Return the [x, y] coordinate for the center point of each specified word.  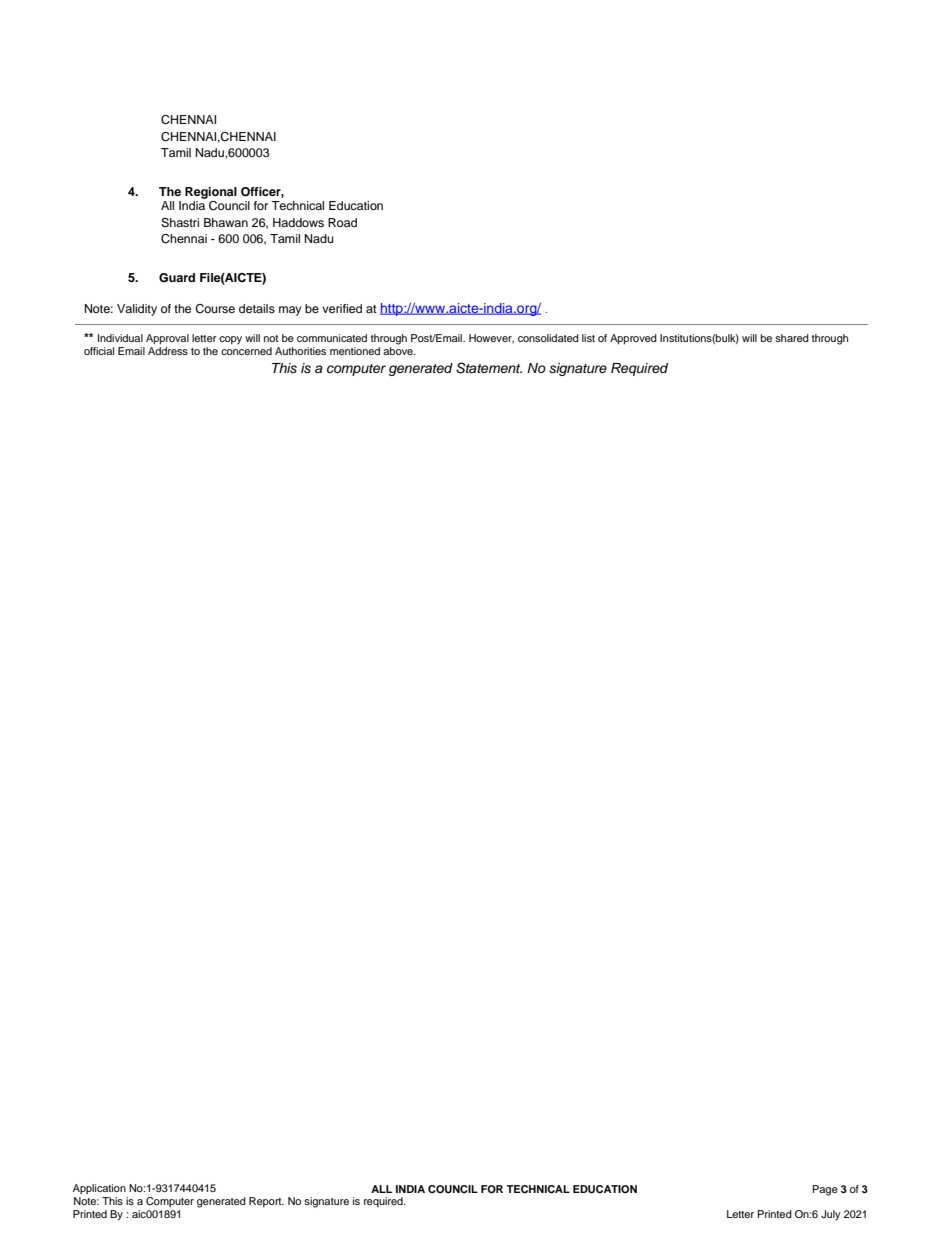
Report [266, 1202]
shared [792, 338]
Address [168, 349]
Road [342, 222]
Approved [633, 339]
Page [825, 1190]
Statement [489, 368]
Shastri [180, 223]
